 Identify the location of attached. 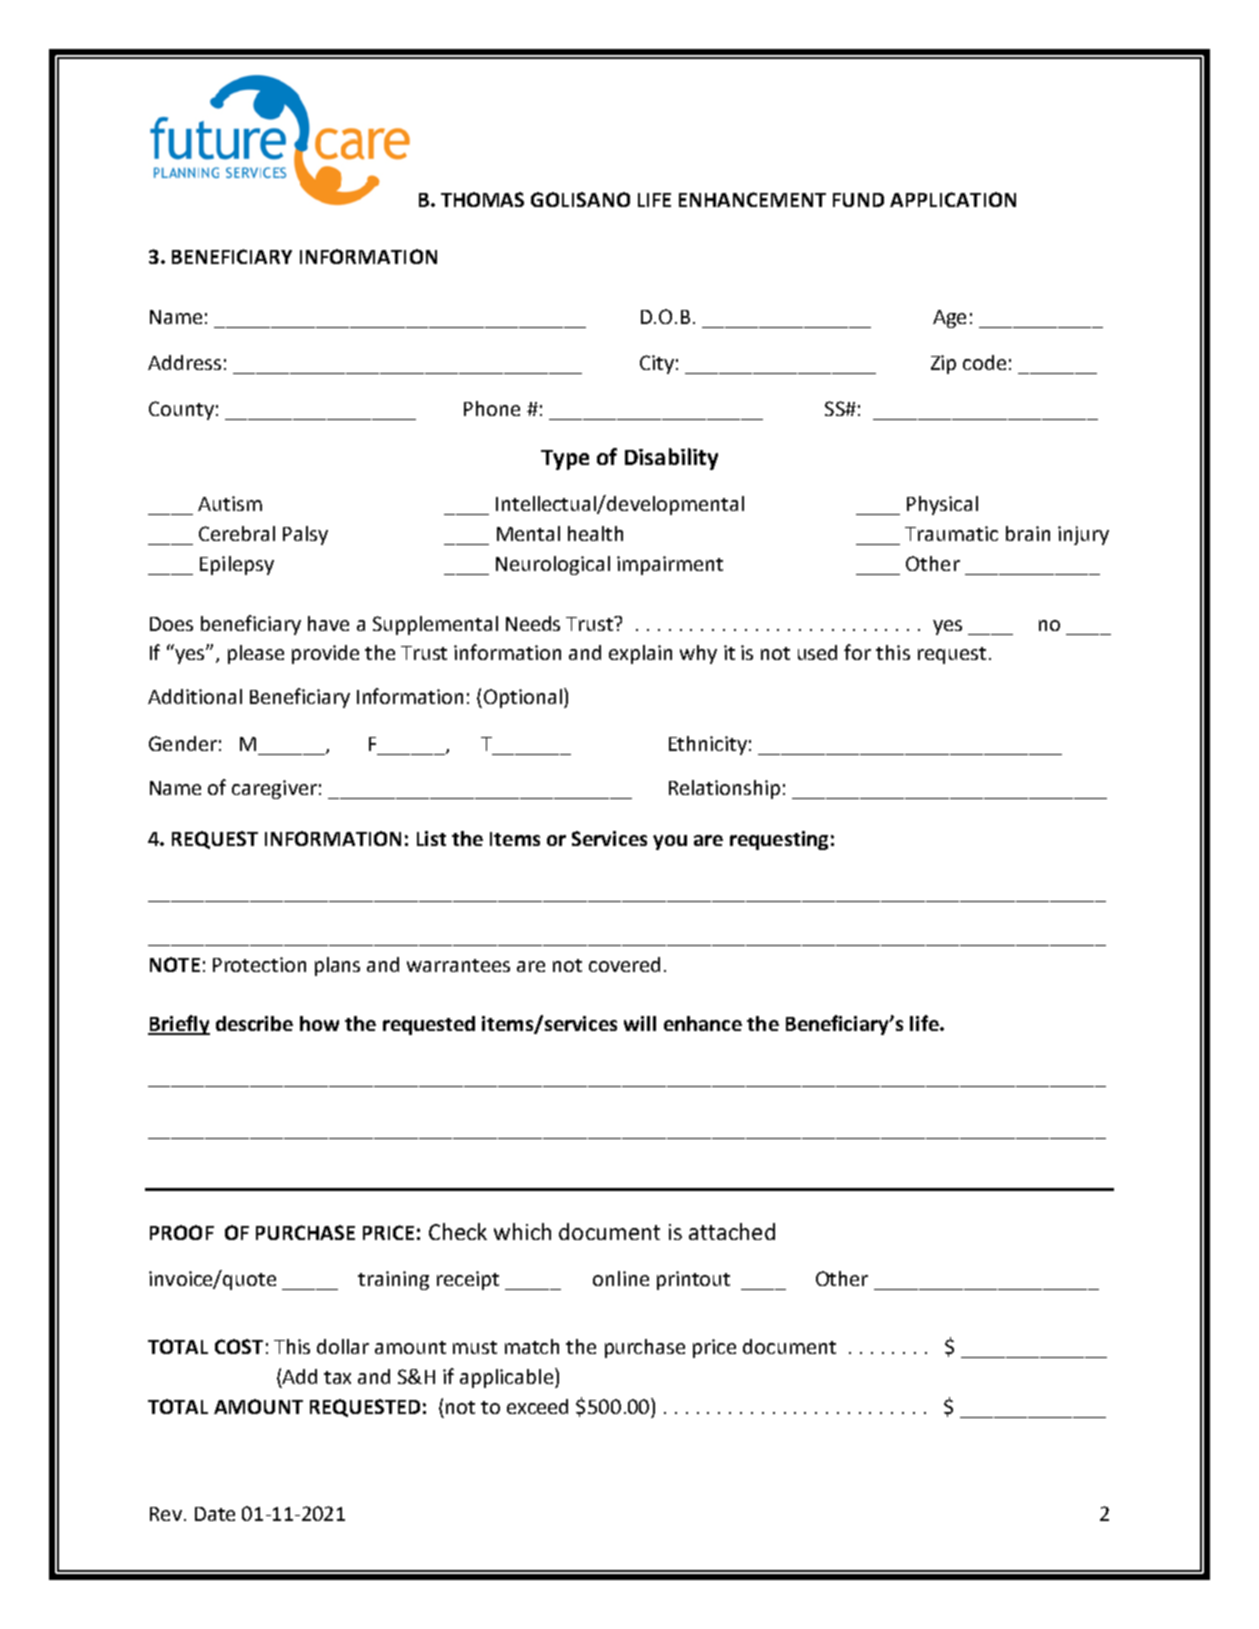
(732, 1231).
